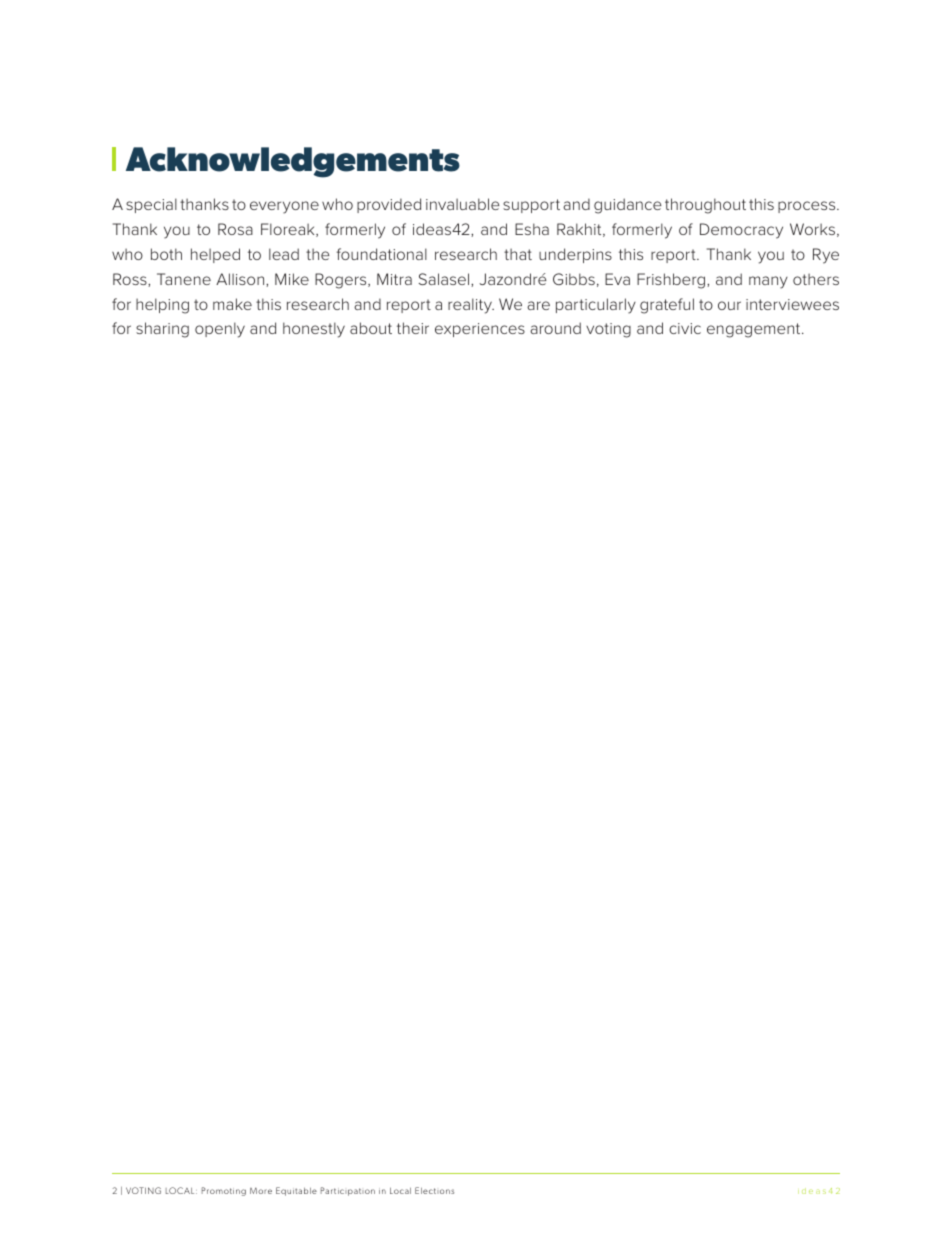  Describe the element at coordinates (235, 229) in the screenshot. I see `Rosa` at that location.
